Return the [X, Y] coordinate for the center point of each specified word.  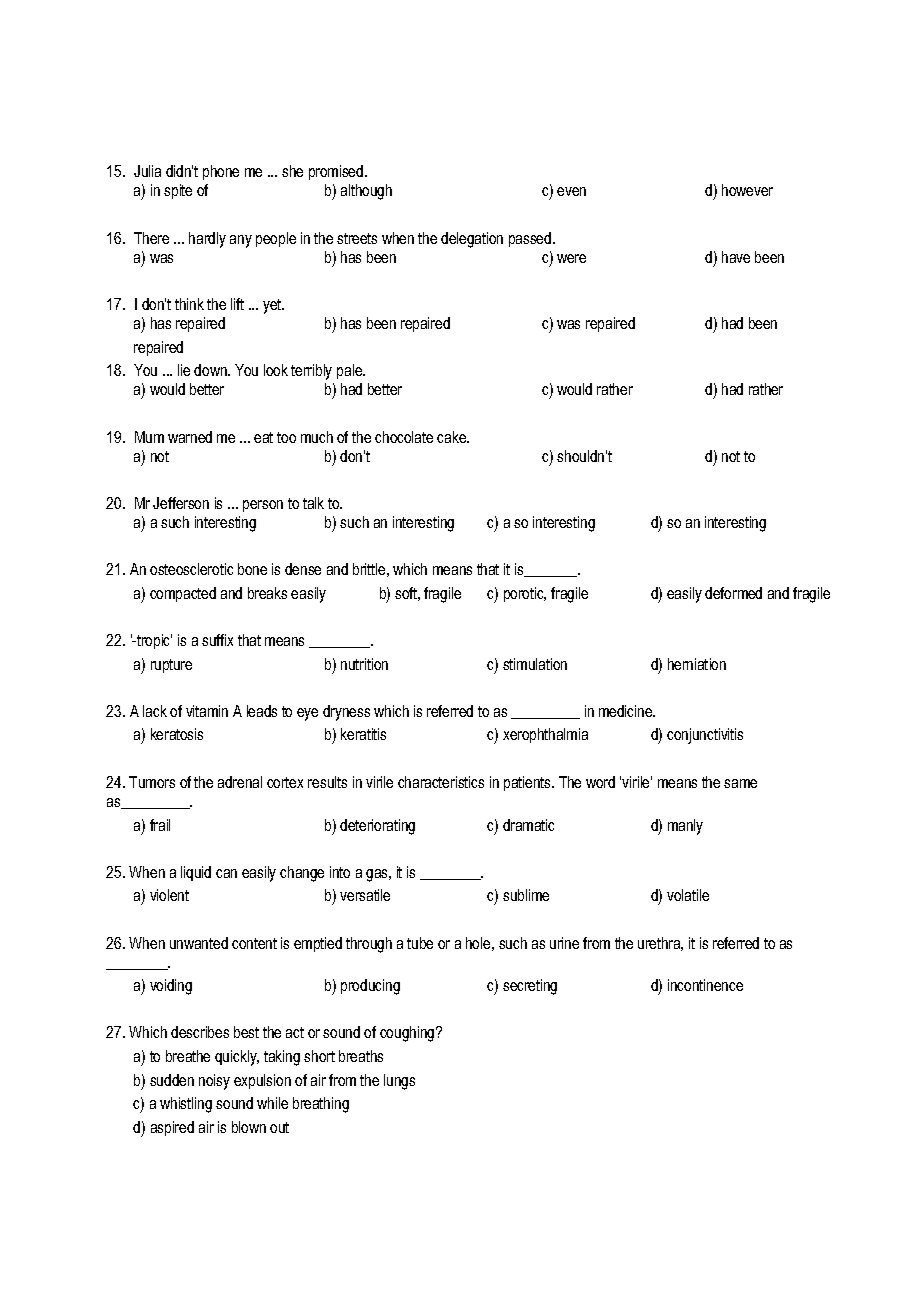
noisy [214, 1082]
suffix [217, 640]
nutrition [364, 664]
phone [221, 172]
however [747, 190]
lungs [399, 1082]
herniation [697, 664]
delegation [472, 240]
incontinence [705, 985]
